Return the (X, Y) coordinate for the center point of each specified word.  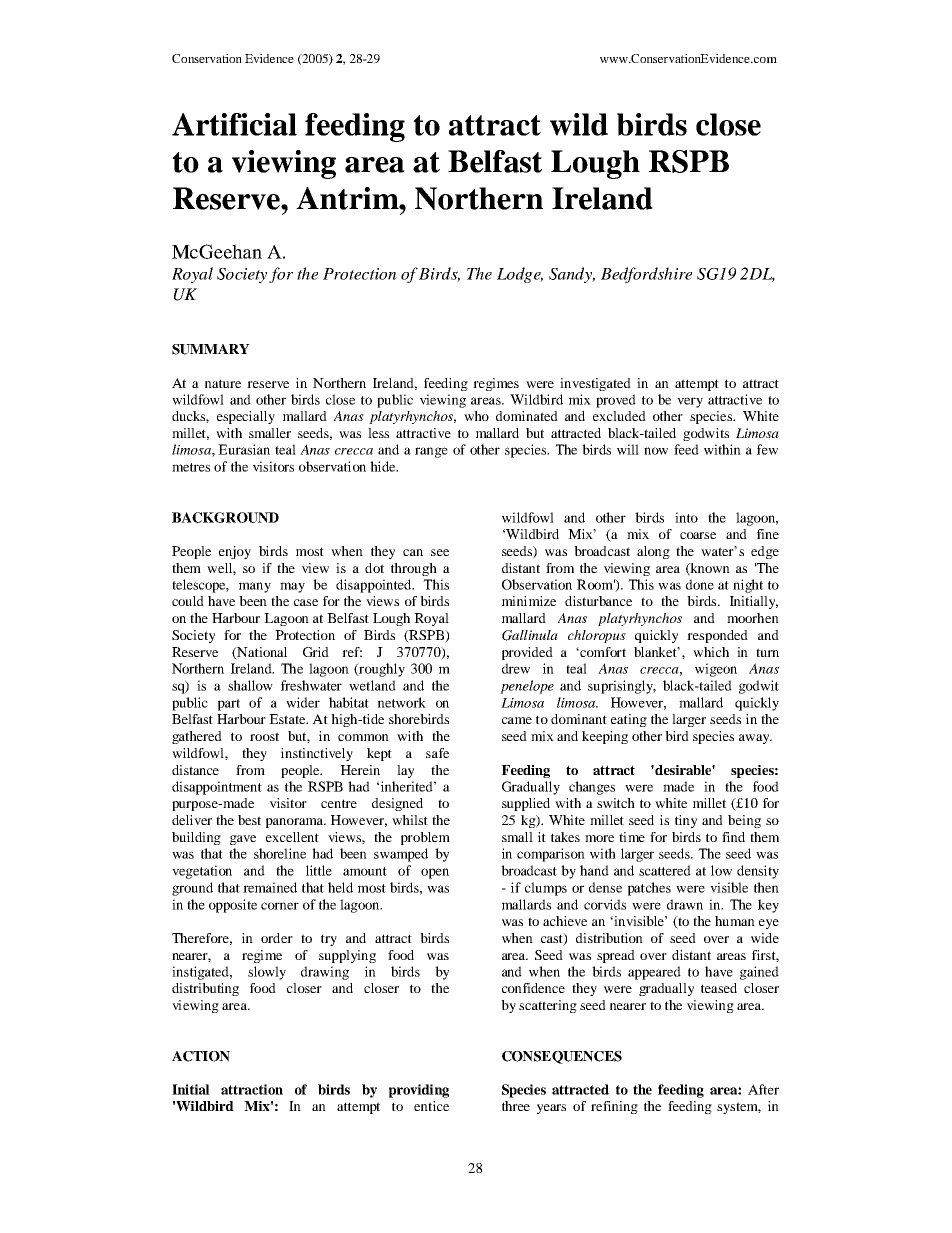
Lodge (520, 275)
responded (717, 636)
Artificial (234, 124)
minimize (529, 601)
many (255, 587)
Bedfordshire (646, 275)
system (739, 1108)
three (516, 1106)
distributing (205, 989)
